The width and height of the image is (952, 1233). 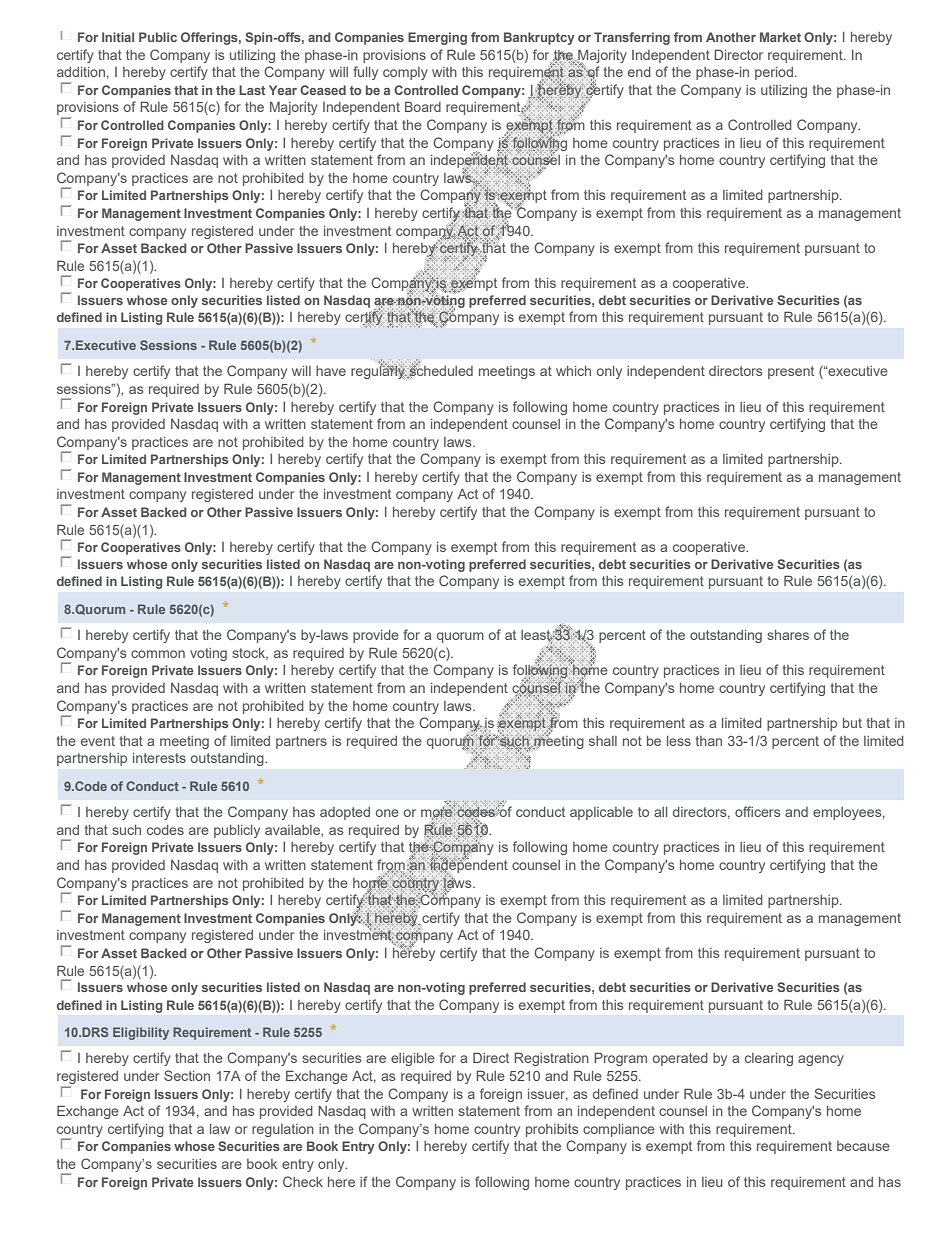 I want to click on interests, so click(x=159, y=758).
